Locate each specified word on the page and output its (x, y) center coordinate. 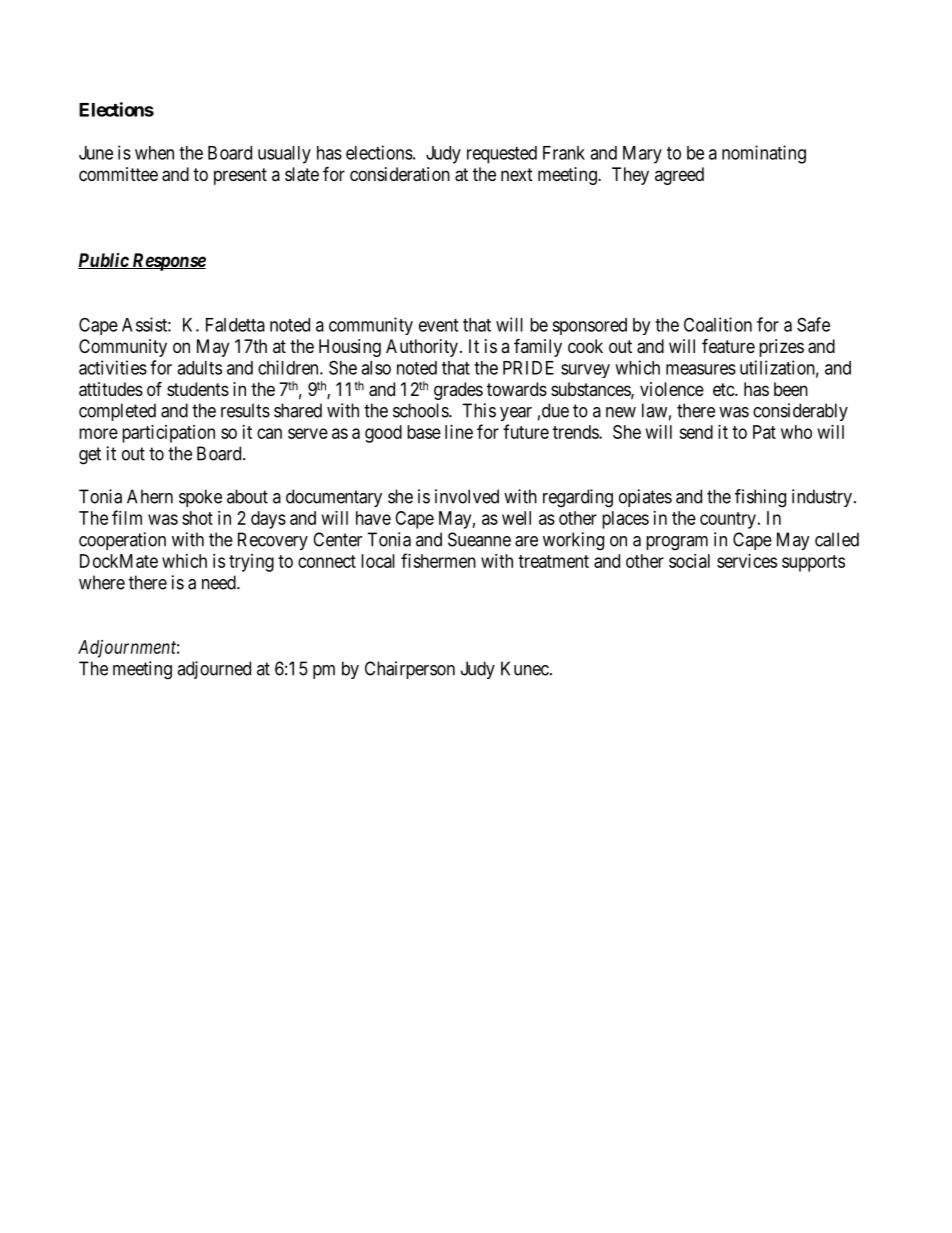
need (220, 582)
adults (199, 368)
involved (467, 496)
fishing (760, 498)
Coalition (718, 324)
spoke (200, 498)
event (438, 325)
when (154, 153)
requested (502, 155)
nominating (764, 154)
